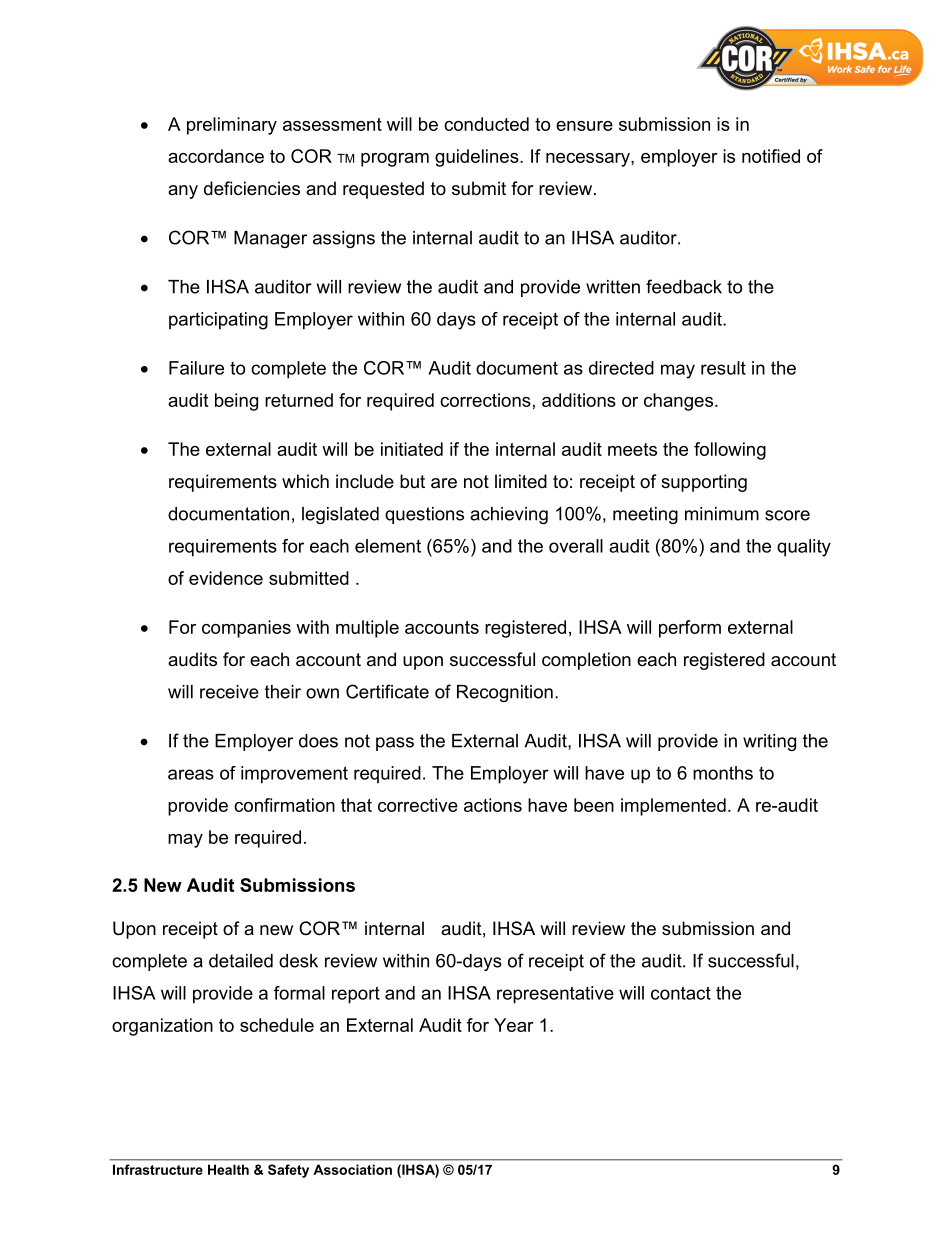  What do you see at coordinates (216, 156) in the image?
I see `accordance` at bounding box center [216, 156].
